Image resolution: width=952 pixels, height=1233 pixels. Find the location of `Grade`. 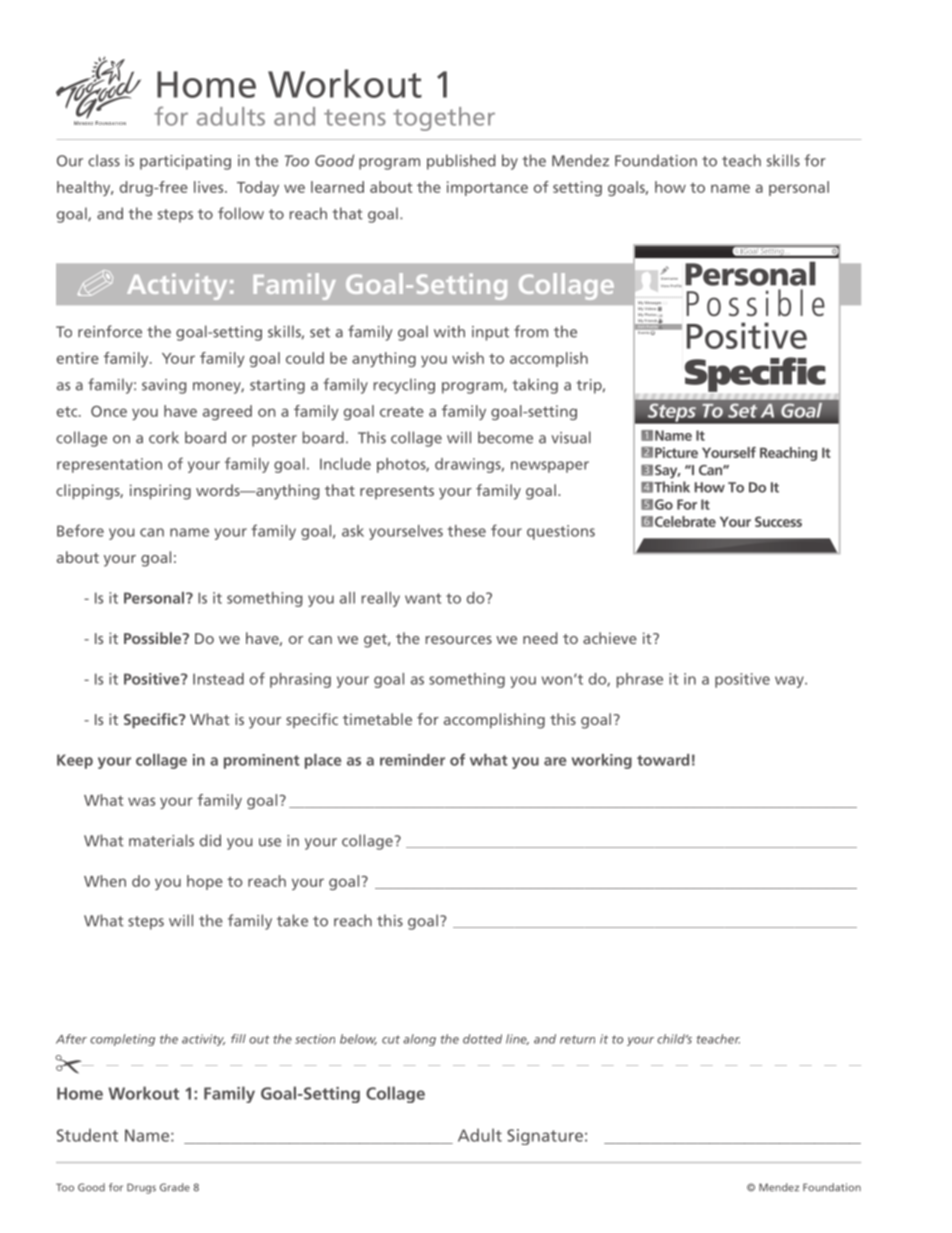

Grade is located at coordinates (175, 1187).
